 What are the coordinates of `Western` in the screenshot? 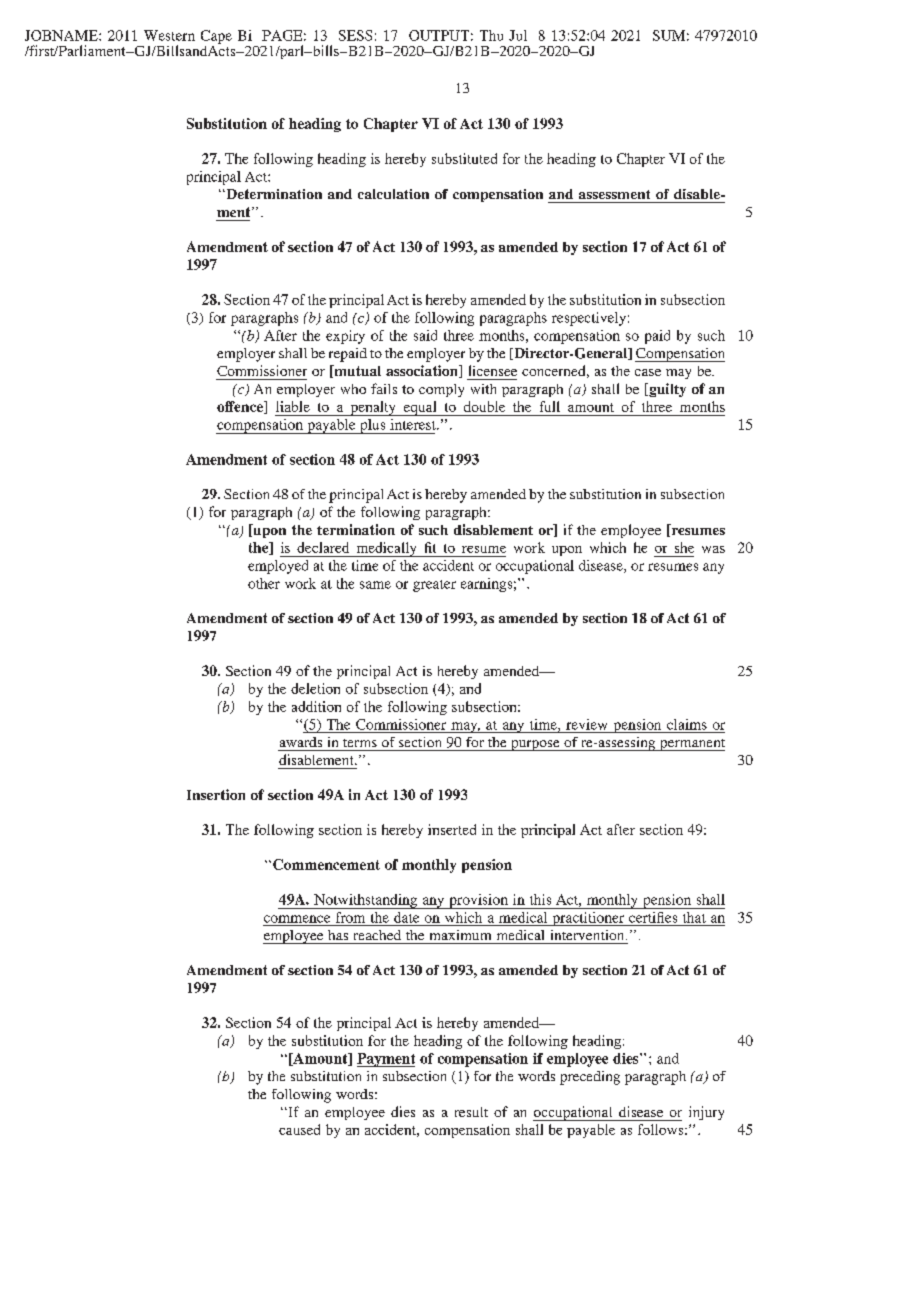 It's located at (169, 35).
